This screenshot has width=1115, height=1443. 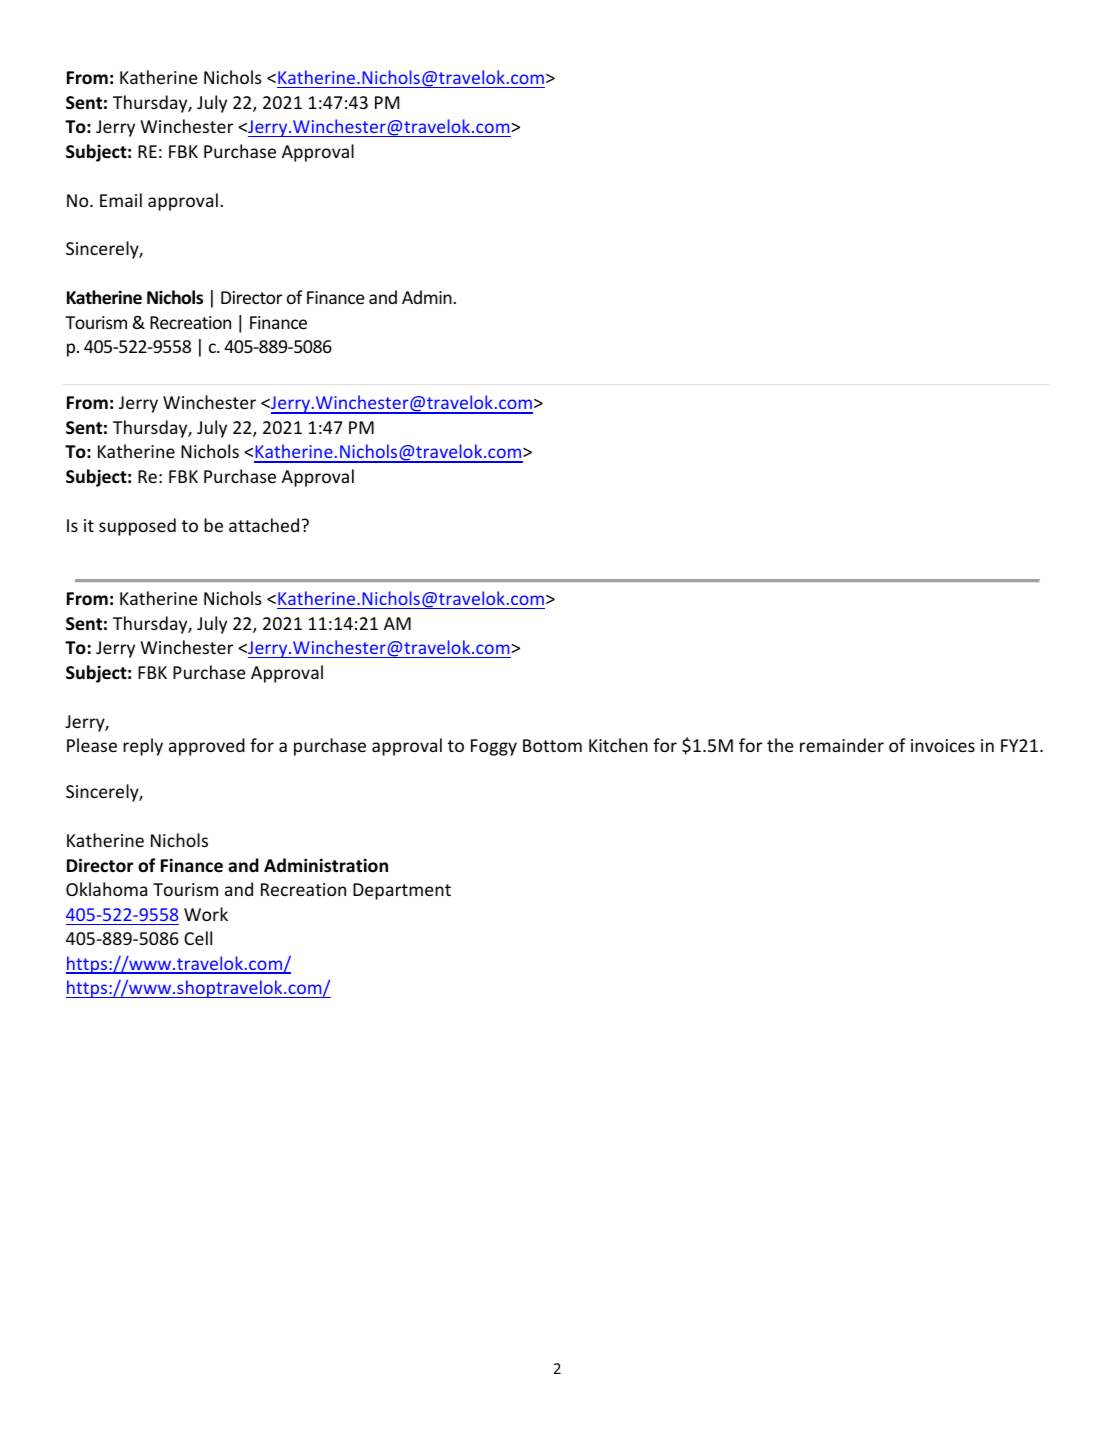 I want to click on Bottom, so click(x=552, y=745).
